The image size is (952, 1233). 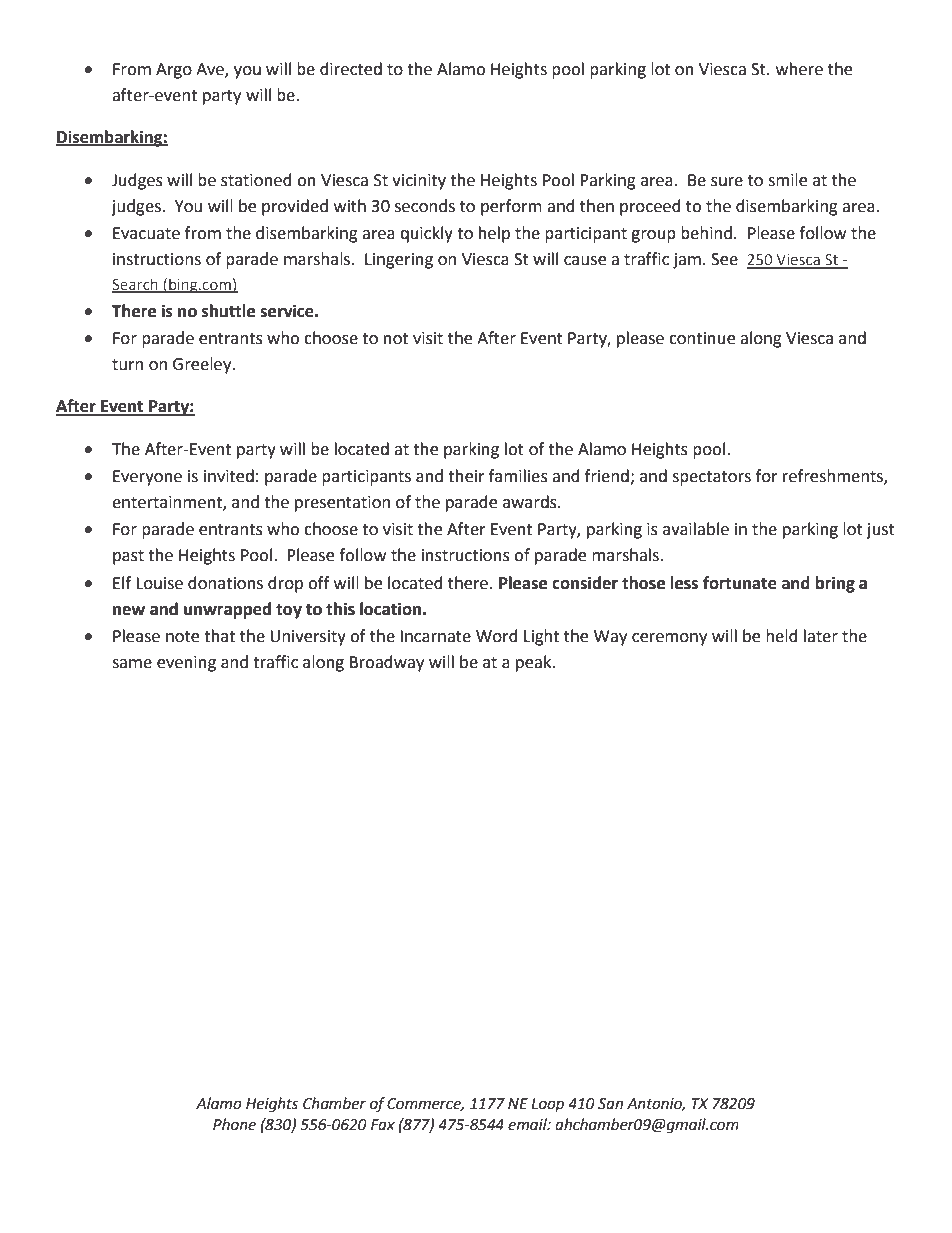 What do you see at coordinates (547, 1105) in the screenshot?
I see `Loop` at bounding box center [547, 1105].
